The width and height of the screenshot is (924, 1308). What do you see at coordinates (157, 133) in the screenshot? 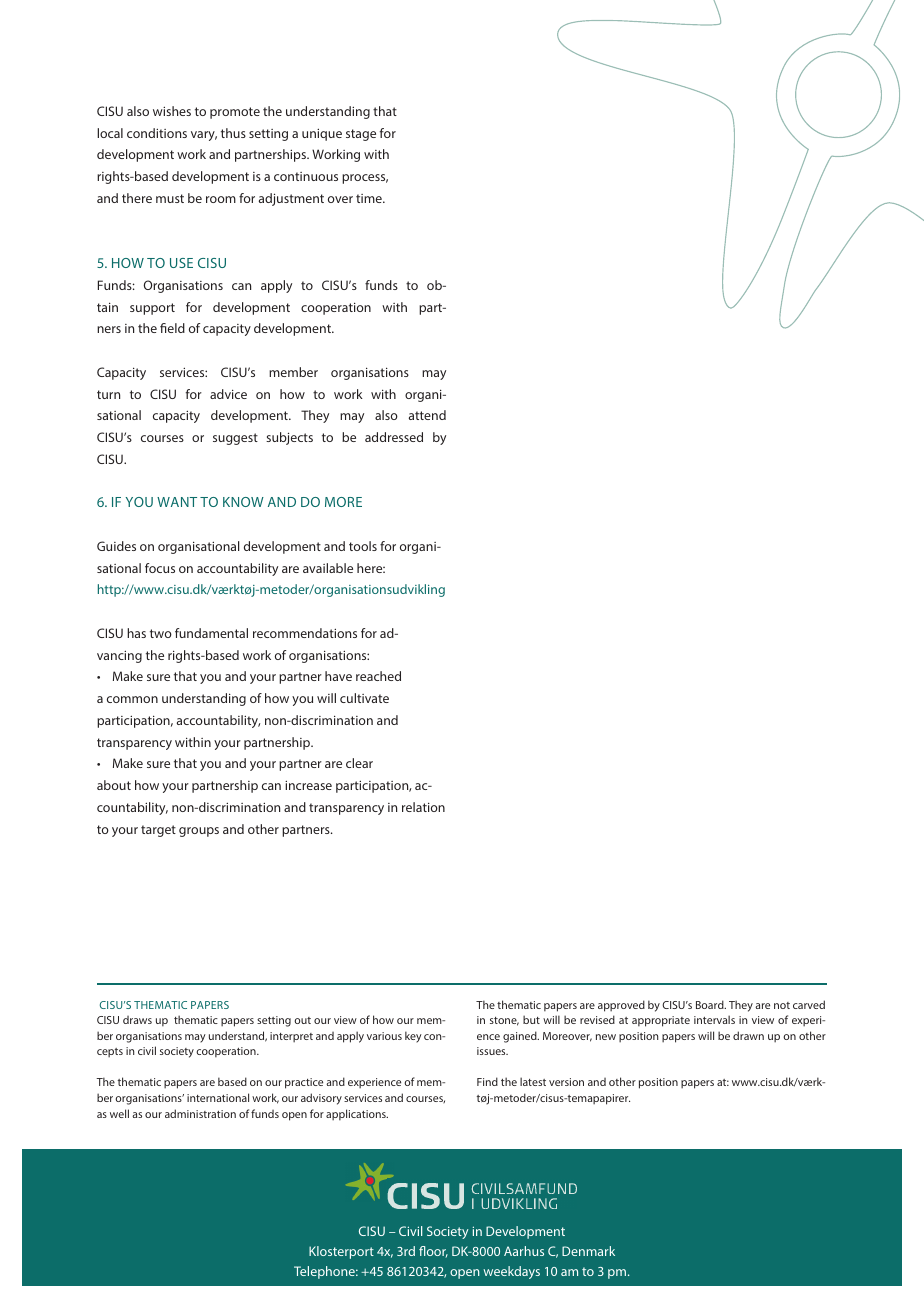
I see `conditions` at bounding box center [157, 133].
